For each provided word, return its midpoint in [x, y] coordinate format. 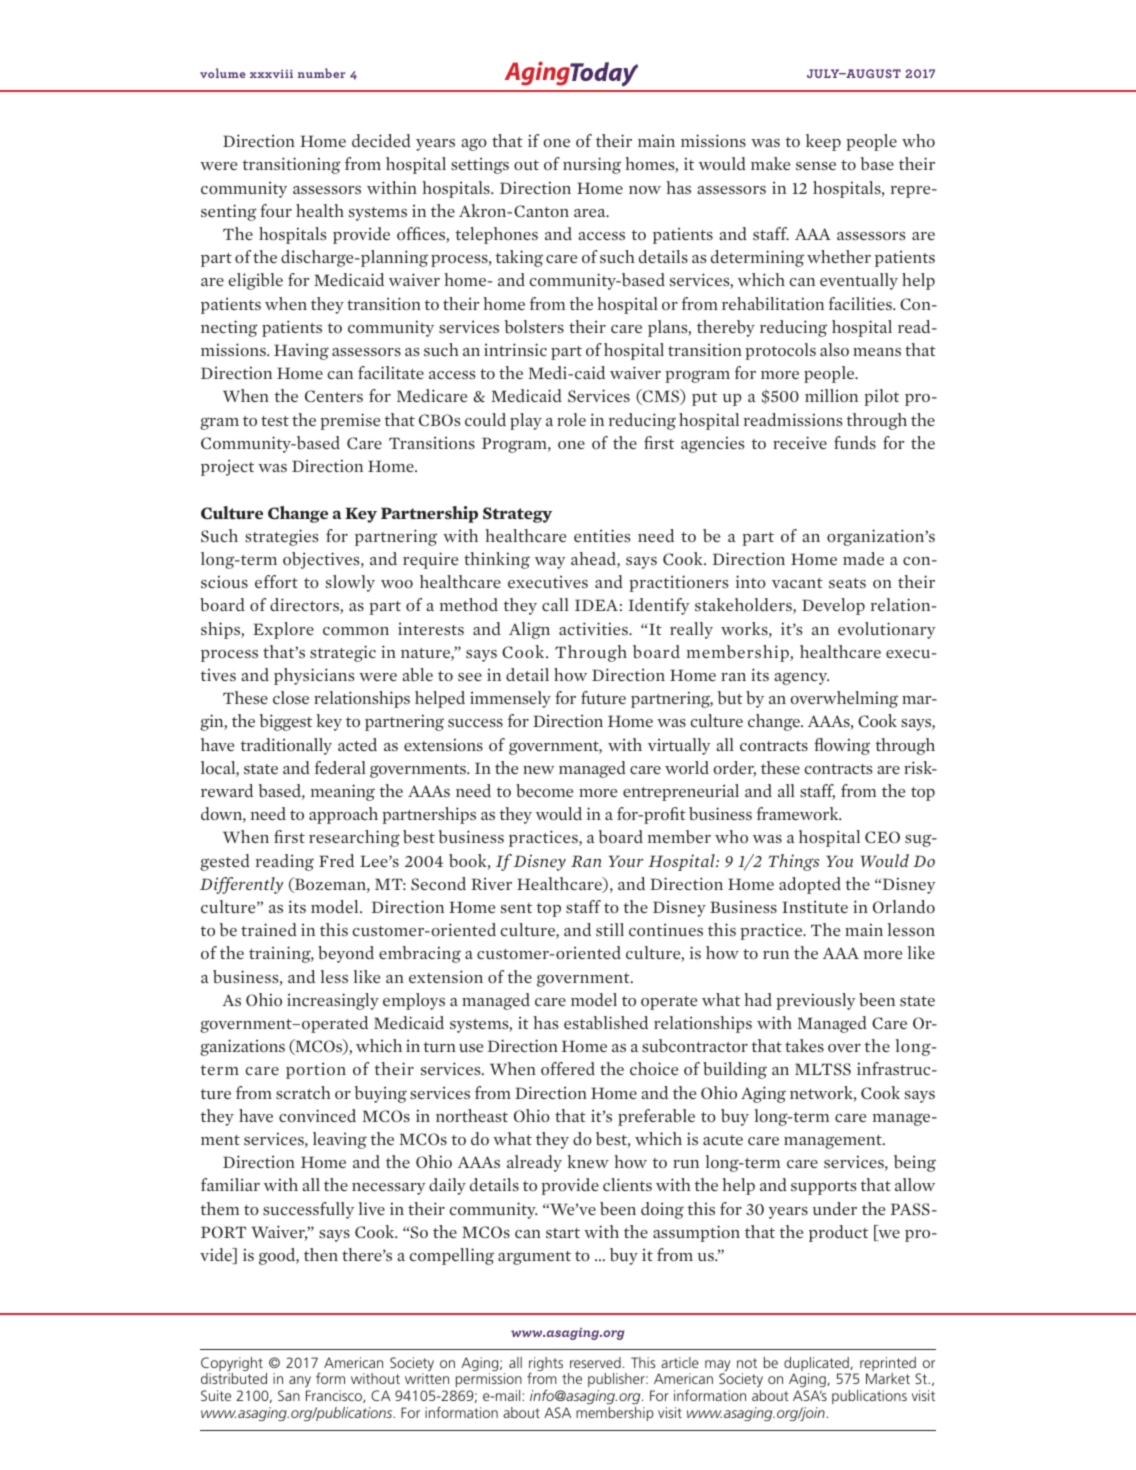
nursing [592, 165]
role [571, 420]
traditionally [286, 746]
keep [823, 142]
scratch [303, 1093]
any [300, 1383]
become [544, 791]
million [831, 395]
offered [568, 1069]
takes [804, 1045]
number [322, 73]
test [275, 421]
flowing [842, 746]
